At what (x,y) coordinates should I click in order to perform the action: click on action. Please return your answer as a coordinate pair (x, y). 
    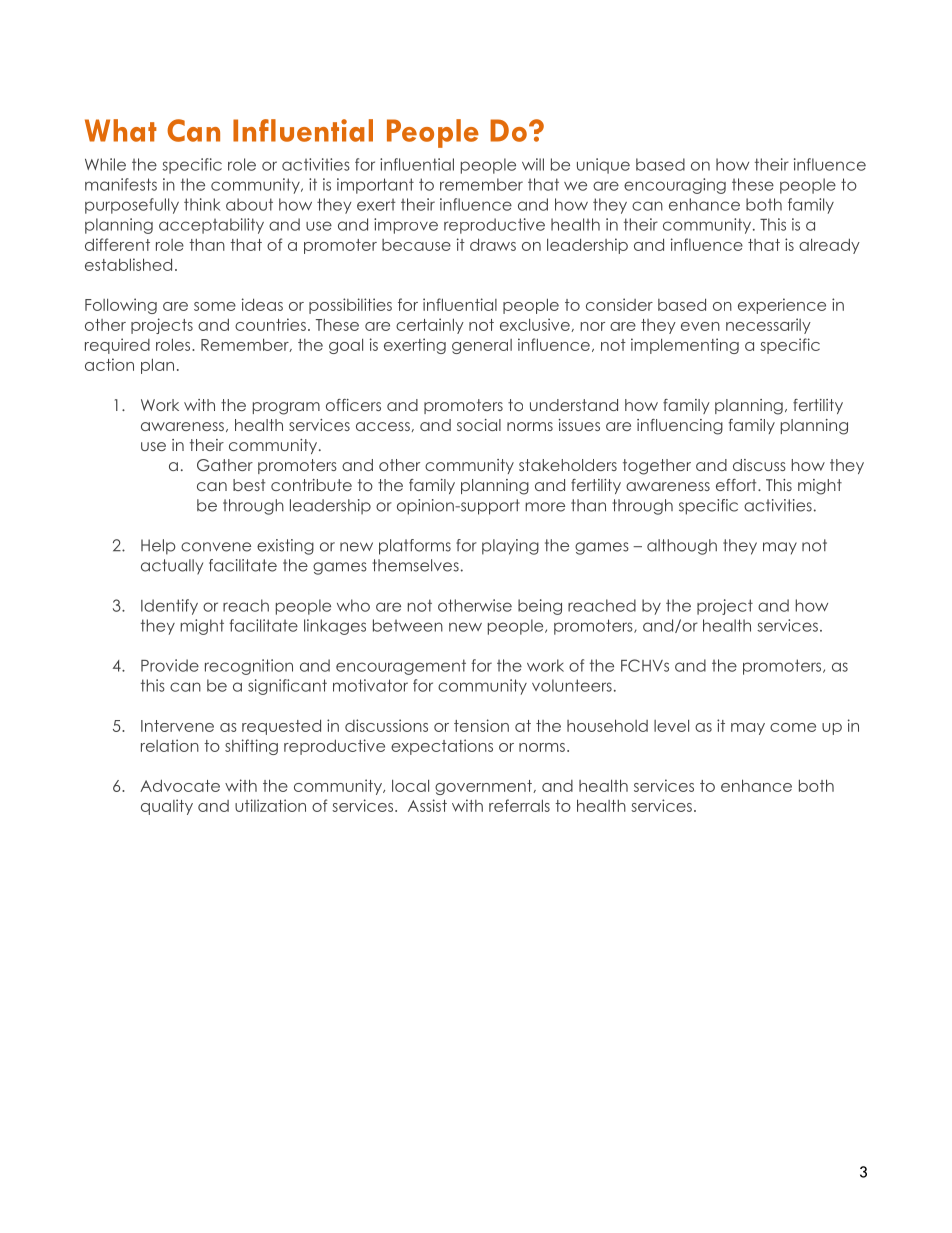
    Looking at the image, I should click on (109, 364).
